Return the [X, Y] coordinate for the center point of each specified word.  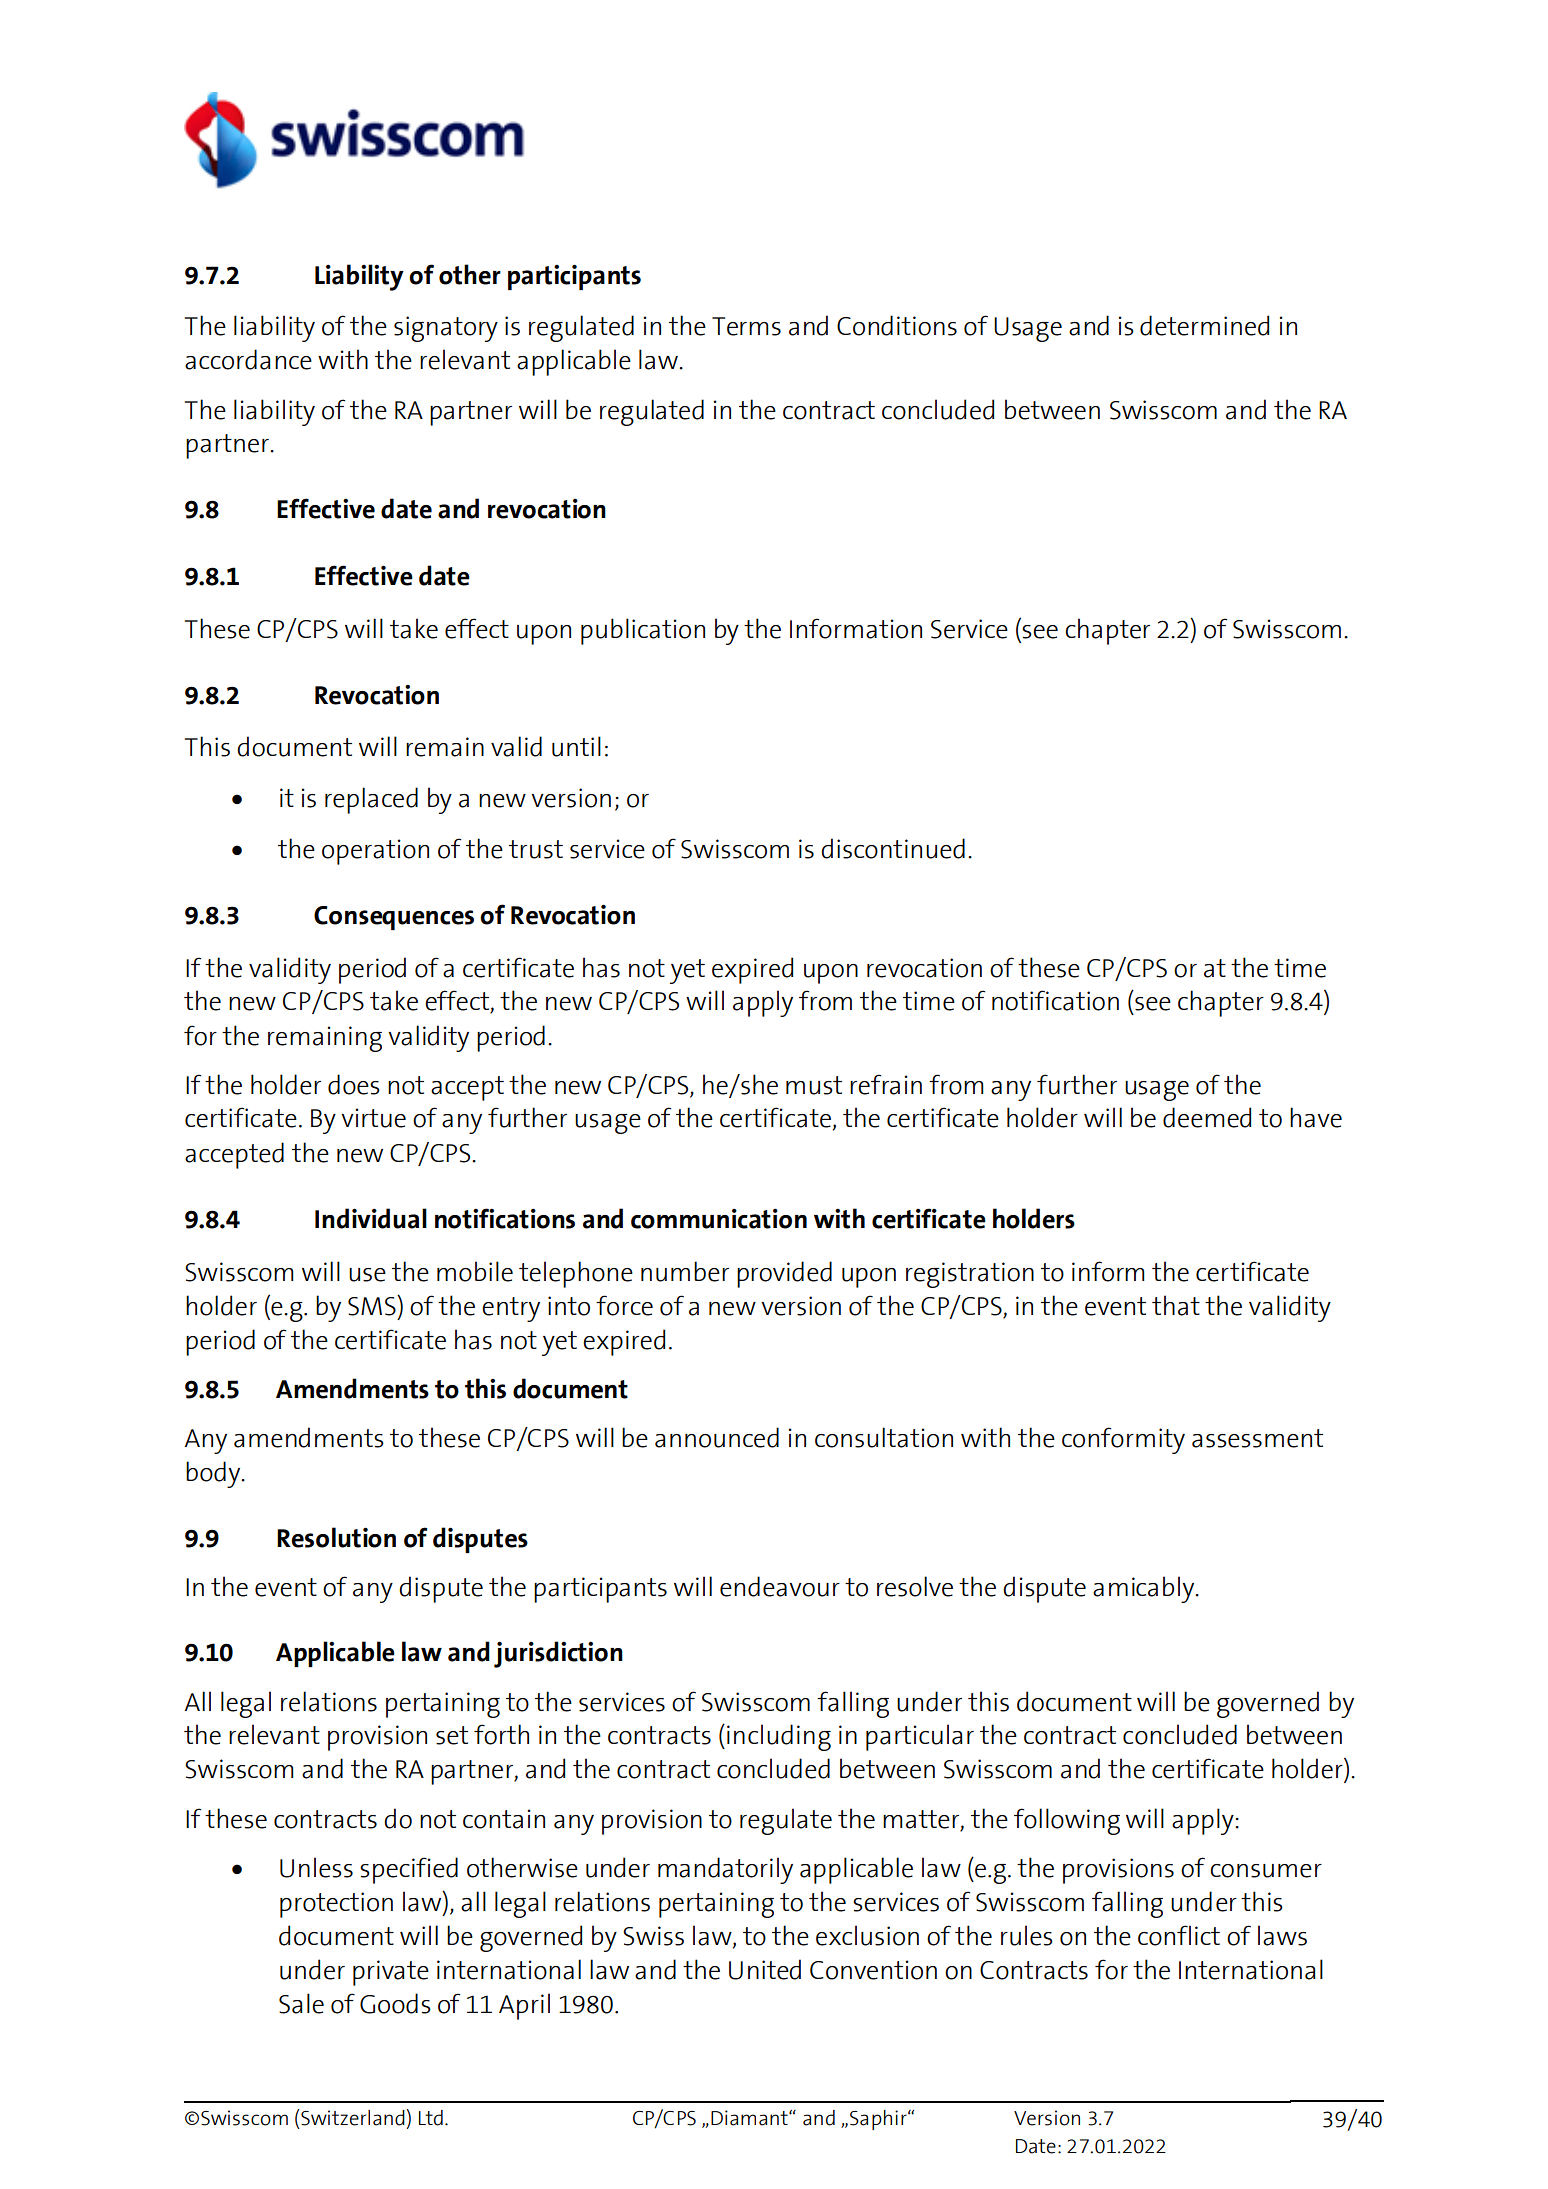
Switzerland [353, 2118]
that [1176, 1305]
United [765, 1969]
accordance [248, 359]
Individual [371, 1218]
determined [1204, 325]
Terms [746, 326]
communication [719, 1219]
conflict [1179, 1935]
